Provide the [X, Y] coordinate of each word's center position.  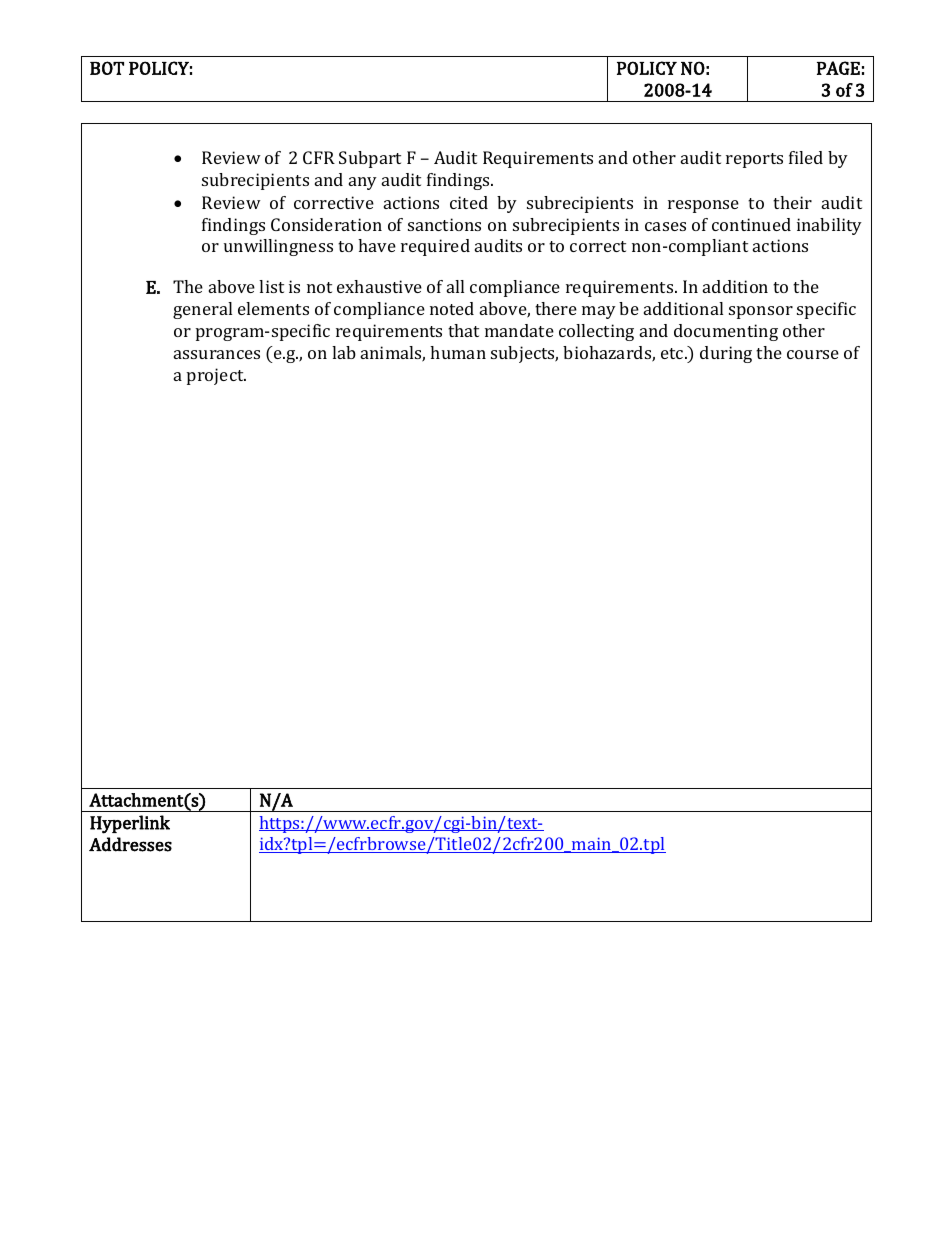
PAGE [838, 68]
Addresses [130, 844]
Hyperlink [130, 824]
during [726, 354]
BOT [107, 68]
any [363, 183]
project [216, 376]
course [813, 354]
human [458, 352]
